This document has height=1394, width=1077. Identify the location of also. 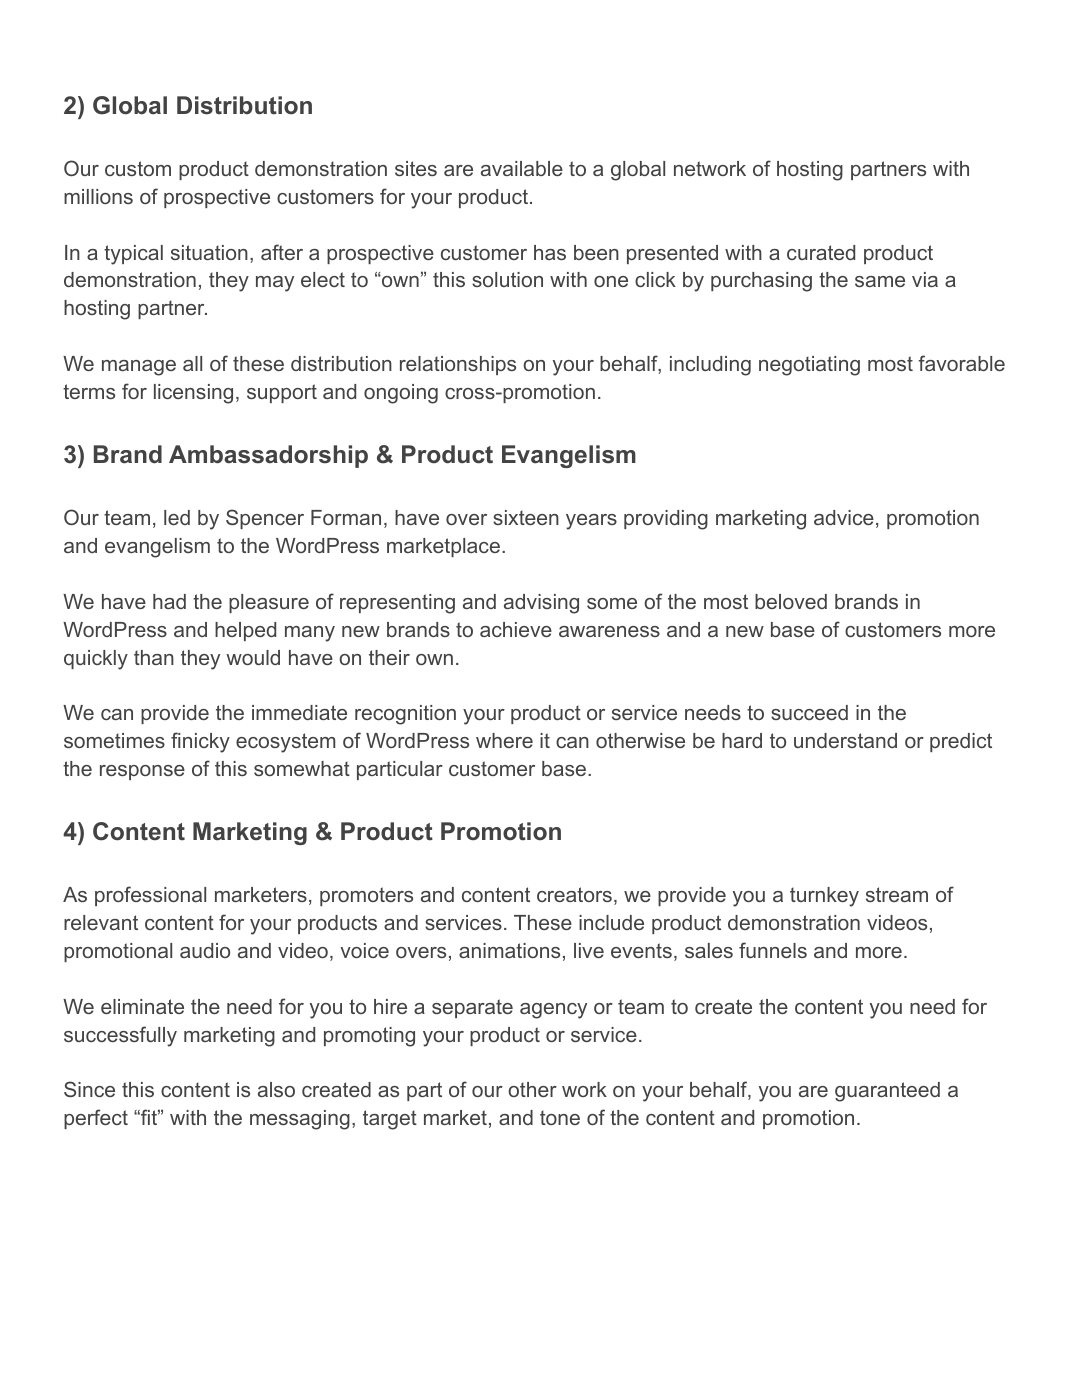
(276, 1089).
